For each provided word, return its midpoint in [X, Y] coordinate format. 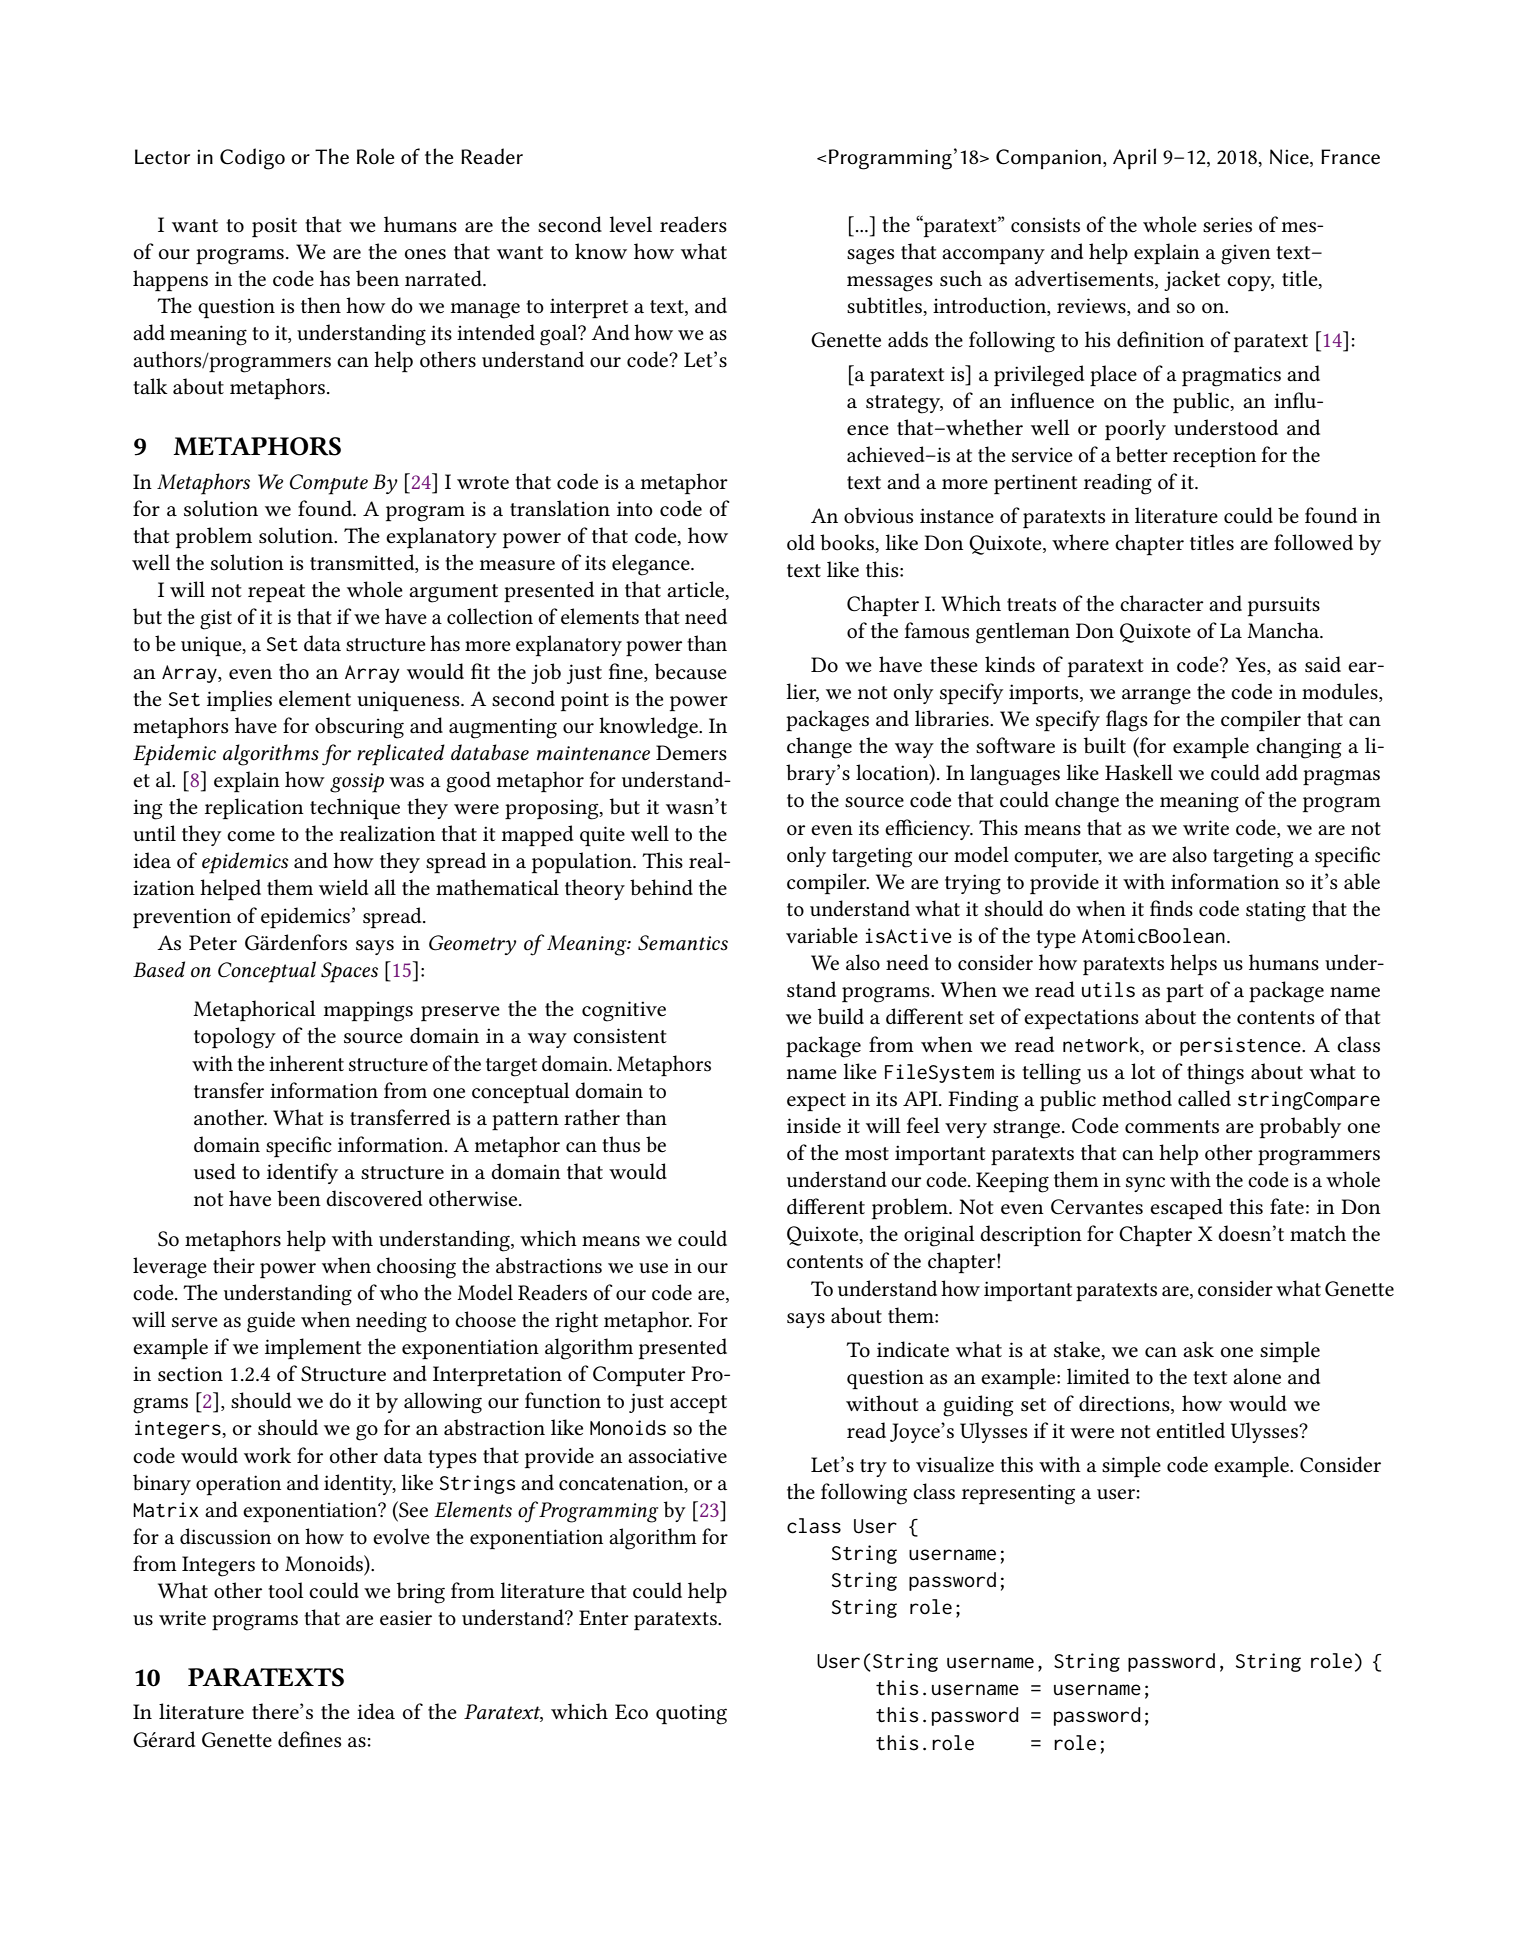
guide [271, 1322]
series [1227, 225]
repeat [276, 593]
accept [698, 1404]
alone [1257, 1376]
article [697, 590]
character [1162, 603]
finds [1171, 908]
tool [286, 1590]
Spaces [349, 972]
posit [274, 227]
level [630, 224]
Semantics [683, 943]
